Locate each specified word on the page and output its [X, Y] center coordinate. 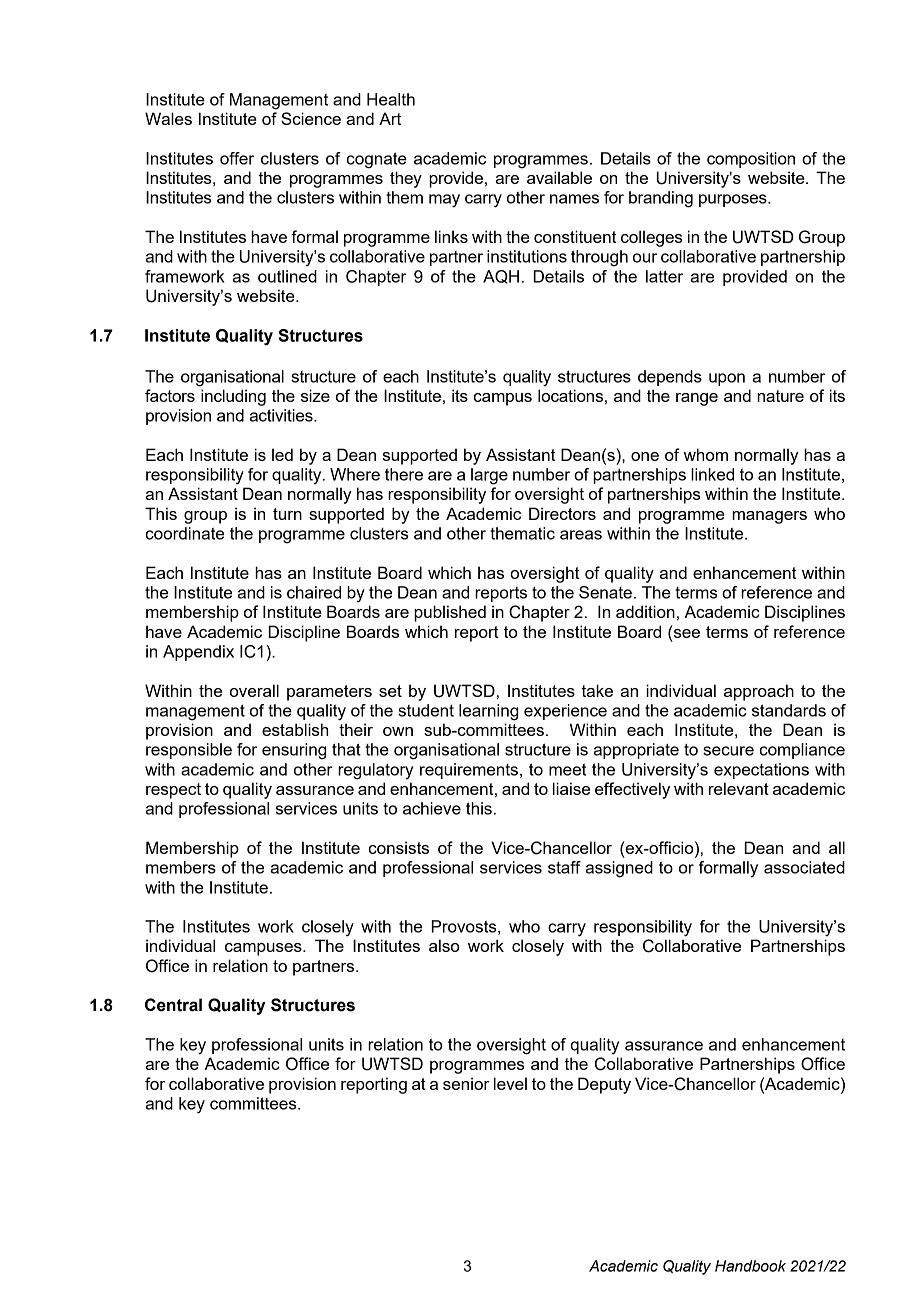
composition [751, 160]
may [444, 201]
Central [173, 1005]
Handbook [750, 1266]
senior [466, 1083]
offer [237, 158]
